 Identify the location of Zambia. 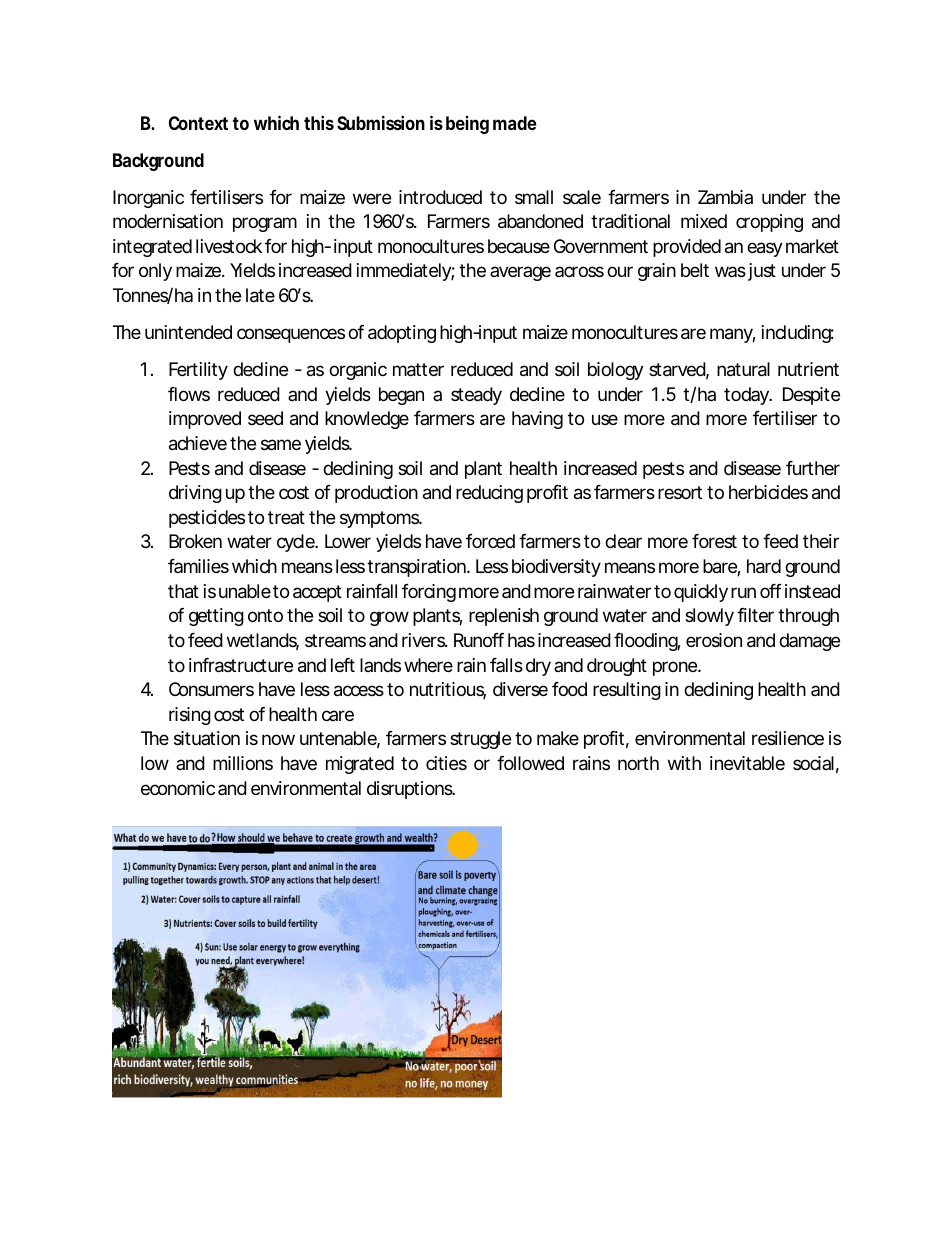
(725, 197).
